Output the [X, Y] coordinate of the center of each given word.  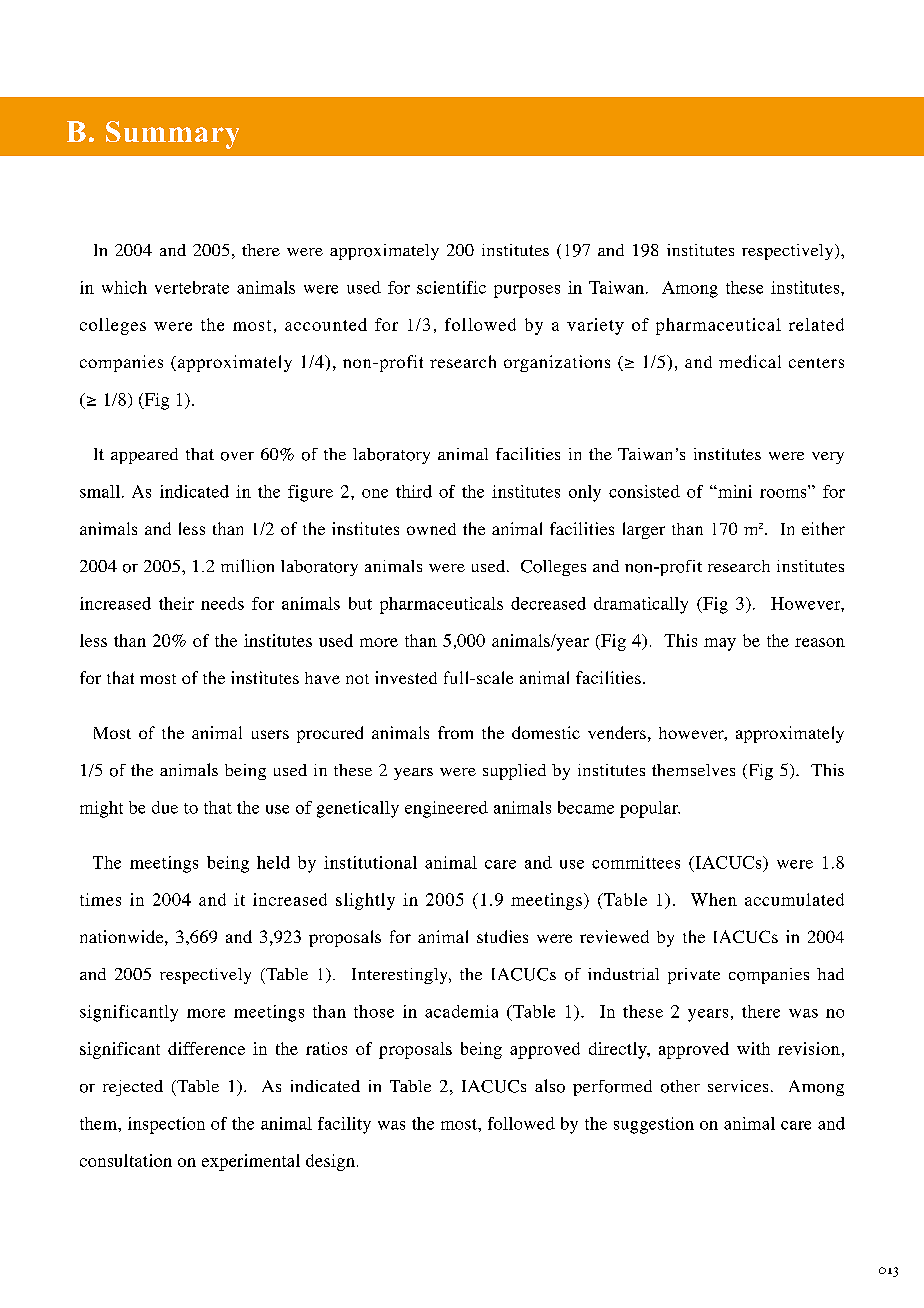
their [176, 603]
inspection [166, 1125]
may [720, 644]
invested [406, 677]
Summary [172, 135]
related [816, 324]
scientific [451, 287]
